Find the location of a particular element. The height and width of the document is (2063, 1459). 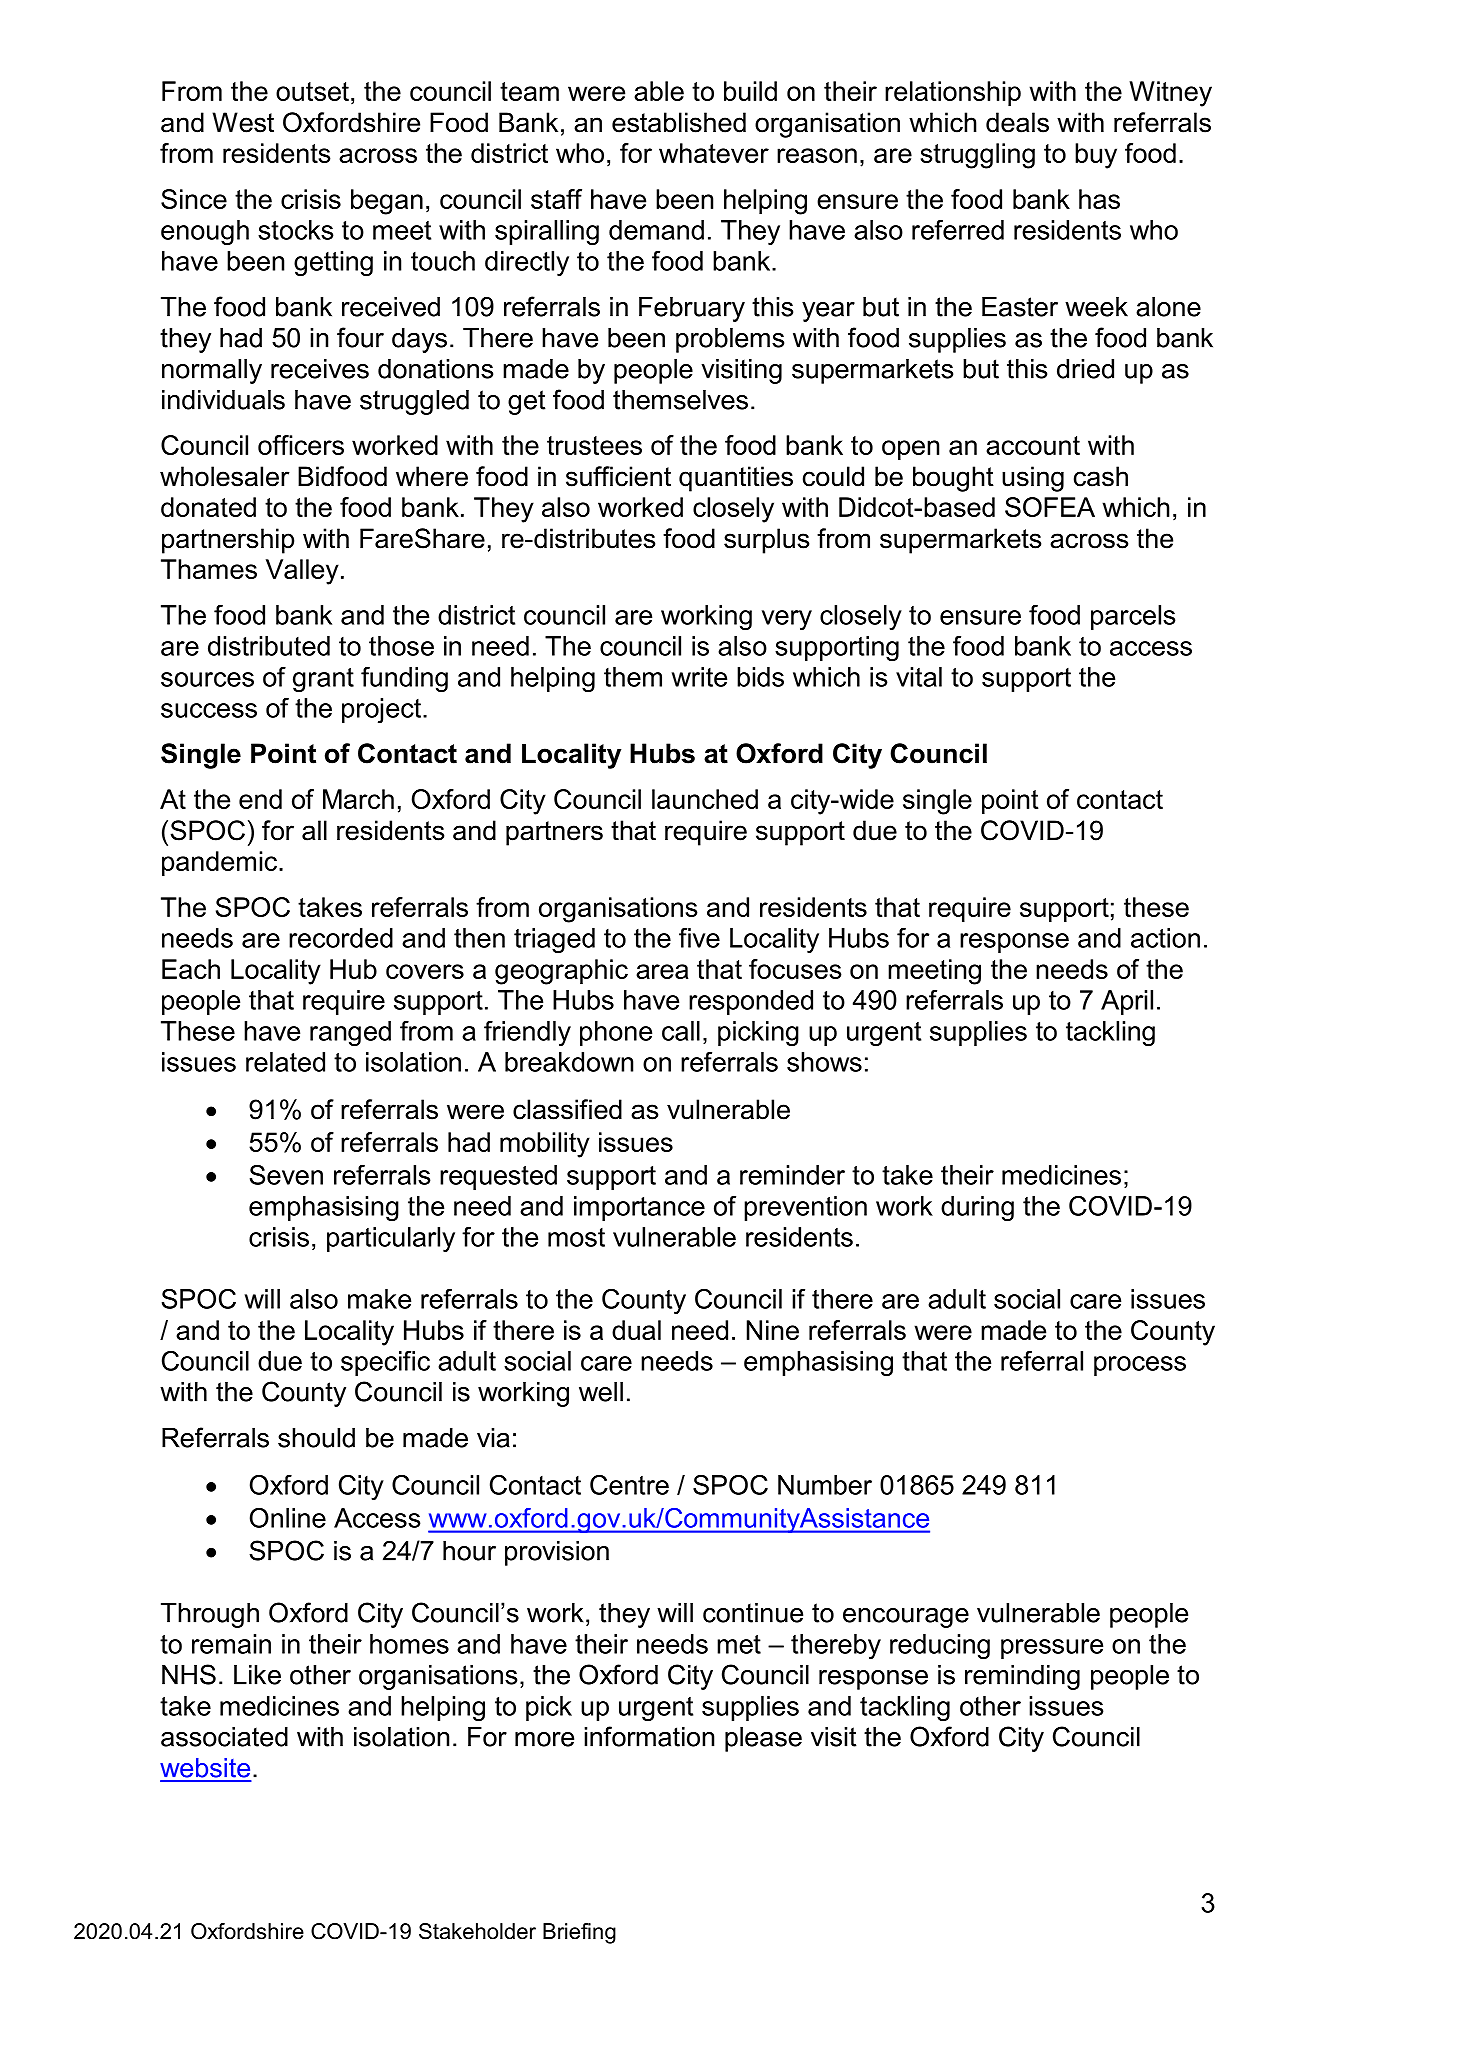

associated is located at coordinates (224, 1737).
